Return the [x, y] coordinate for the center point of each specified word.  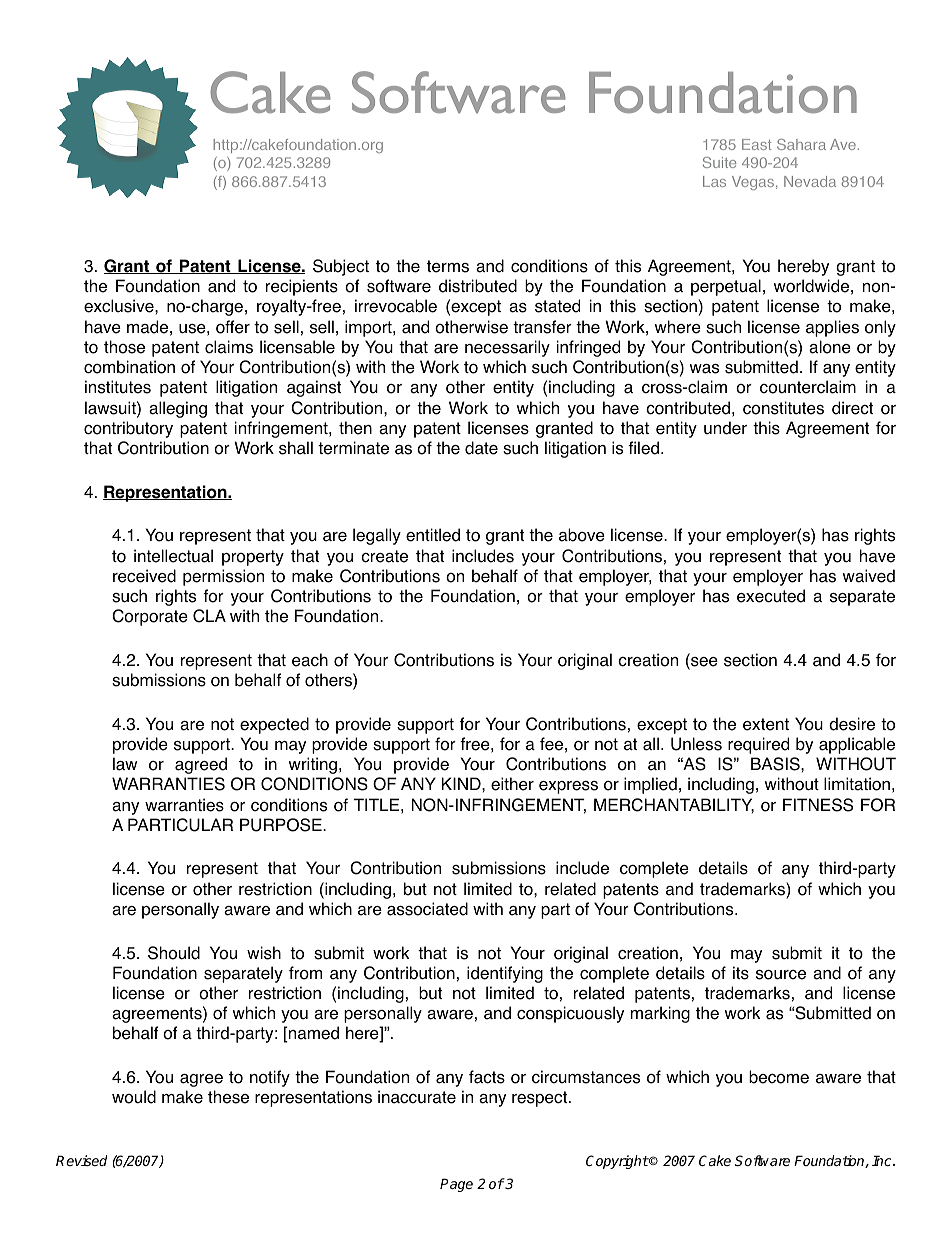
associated [427, 909]
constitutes [783, 408]
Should [174, 953]
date [481, 448]
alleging [178, 409]
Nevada [810, 181]
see [703, 663]
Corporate [150, 617]
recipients [302, 287]
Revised [81, 1160]
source [781, 975]
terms [448, 266]
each [310, 660]
